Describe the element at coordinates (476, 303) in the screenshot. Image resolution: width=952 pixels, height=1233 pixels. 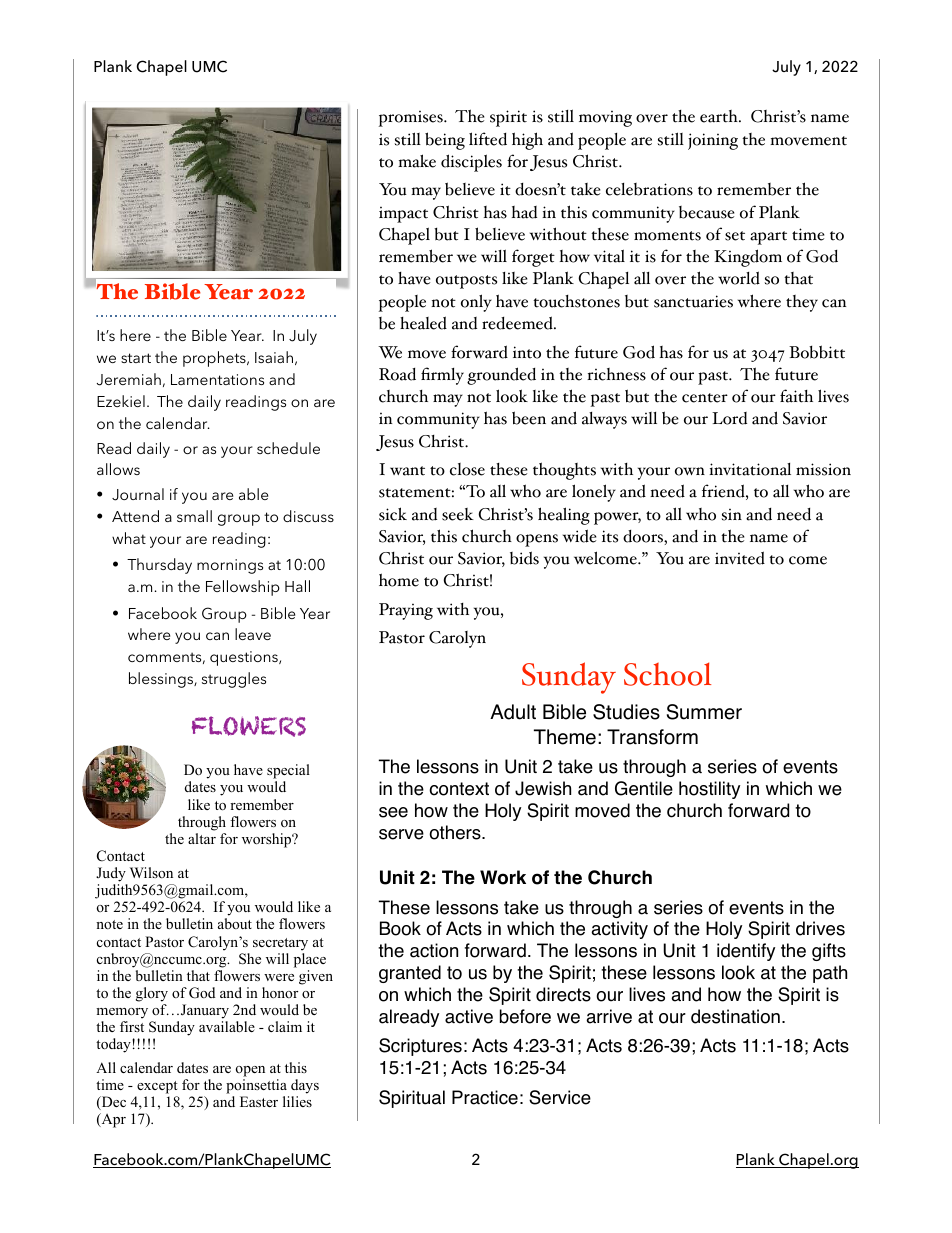
I see `only` at that location.
